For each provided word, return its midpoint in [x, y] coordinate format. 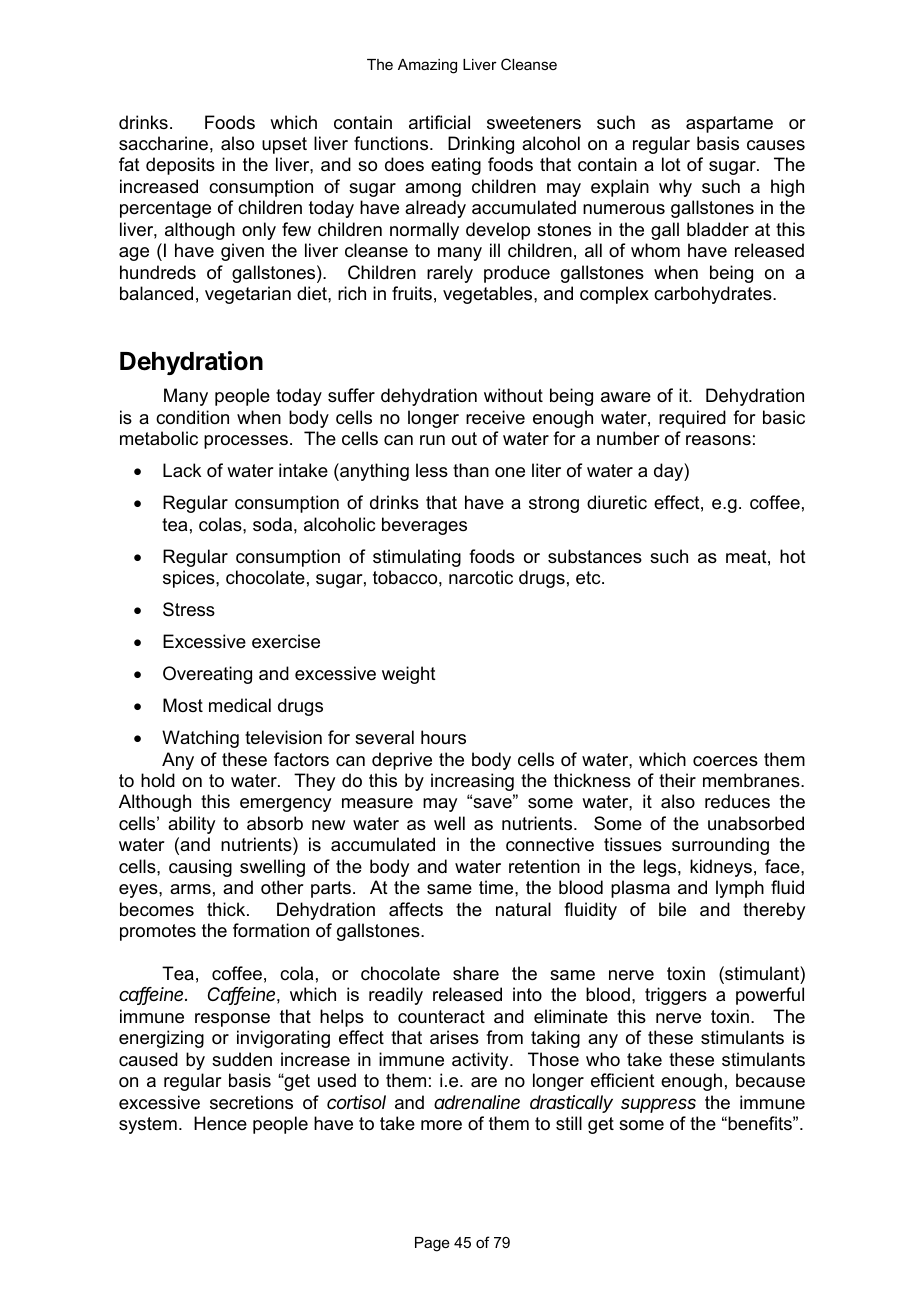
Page [432, 1244]
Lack [182, 470]
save [492, 802]
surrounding [720, 846]
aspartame [729, 124]
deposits [180, 166]
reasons [718, 440]
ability [191, 825]
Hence [220, 1123]
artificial [439, 122]
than [471, 470]
